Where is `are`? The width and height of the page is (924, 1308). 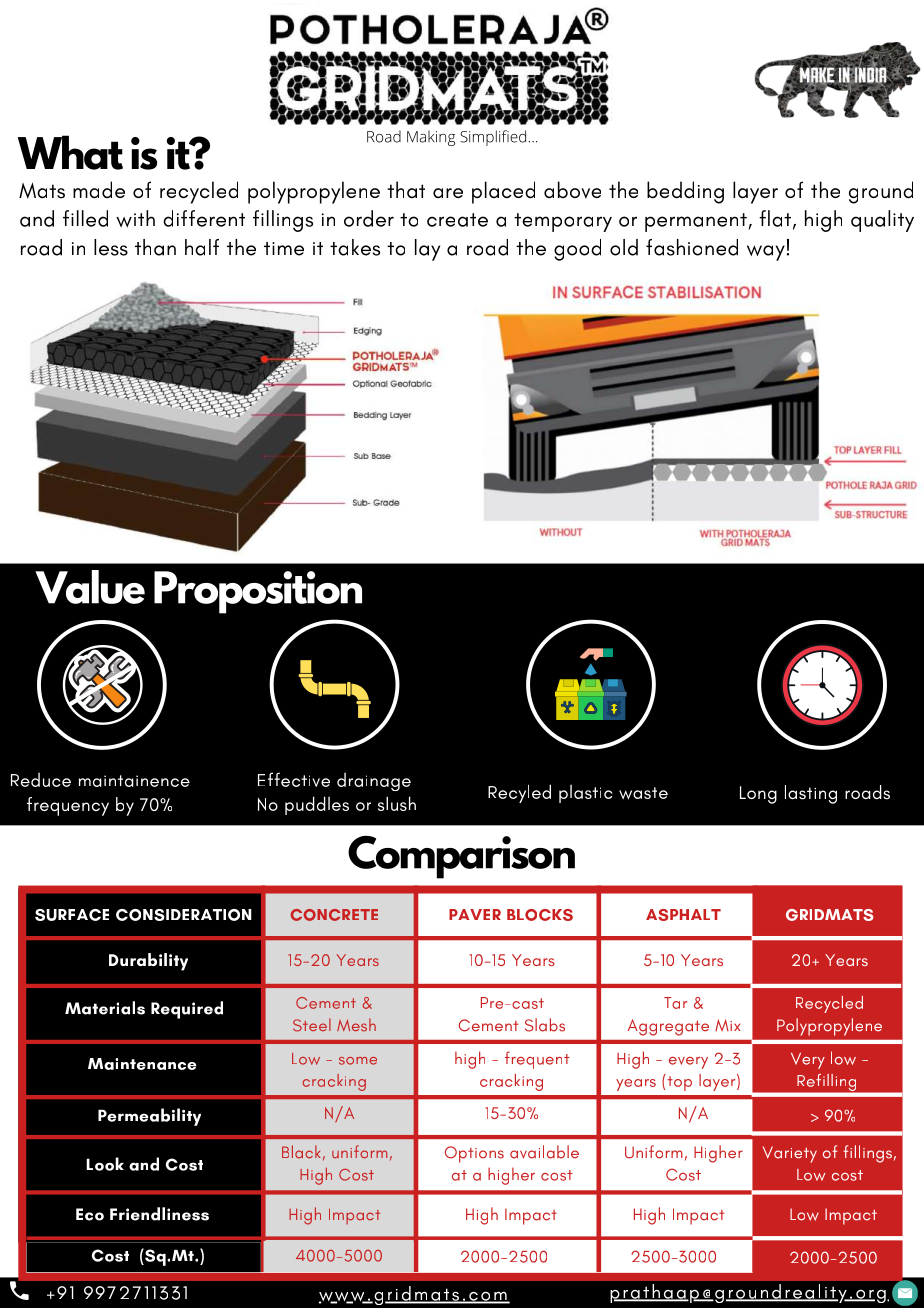 are is located at coordinates (448, 193).
